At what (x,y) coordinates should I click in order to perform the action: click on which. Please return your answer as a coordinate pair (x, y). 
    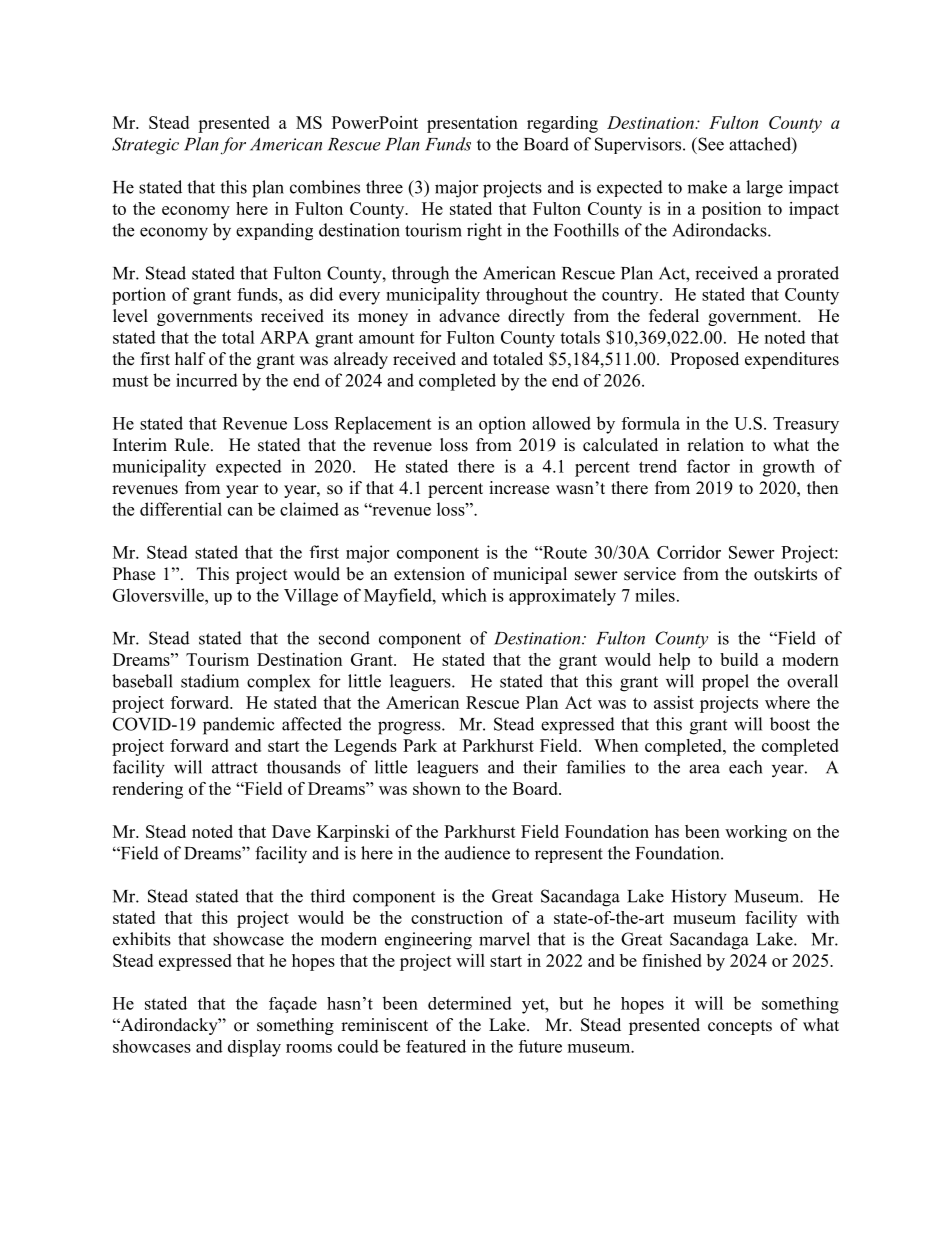
    Looking at the image, I should click on (464, 595).
